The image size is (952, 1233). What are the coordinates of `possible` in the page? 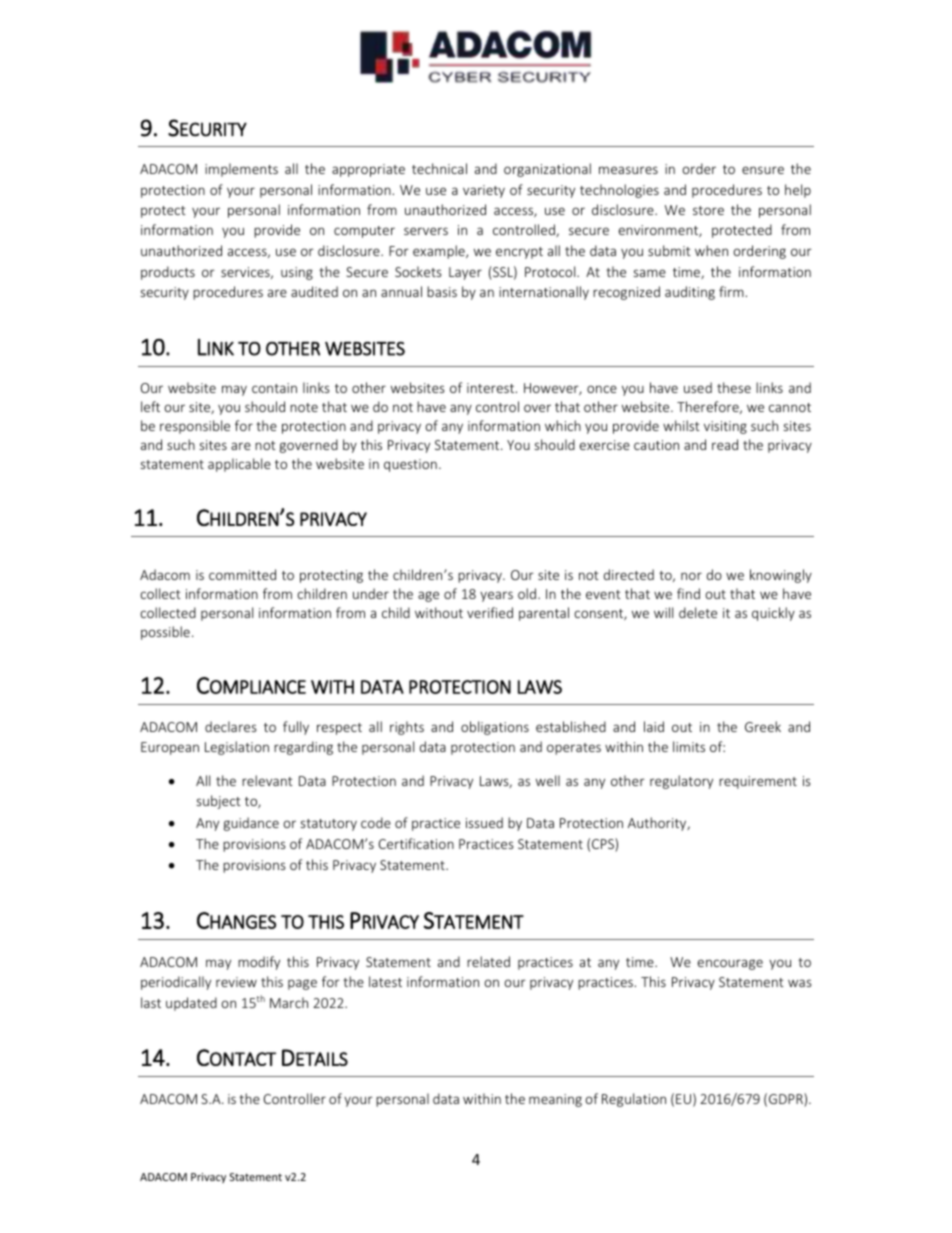 It's located at (165, 633).
